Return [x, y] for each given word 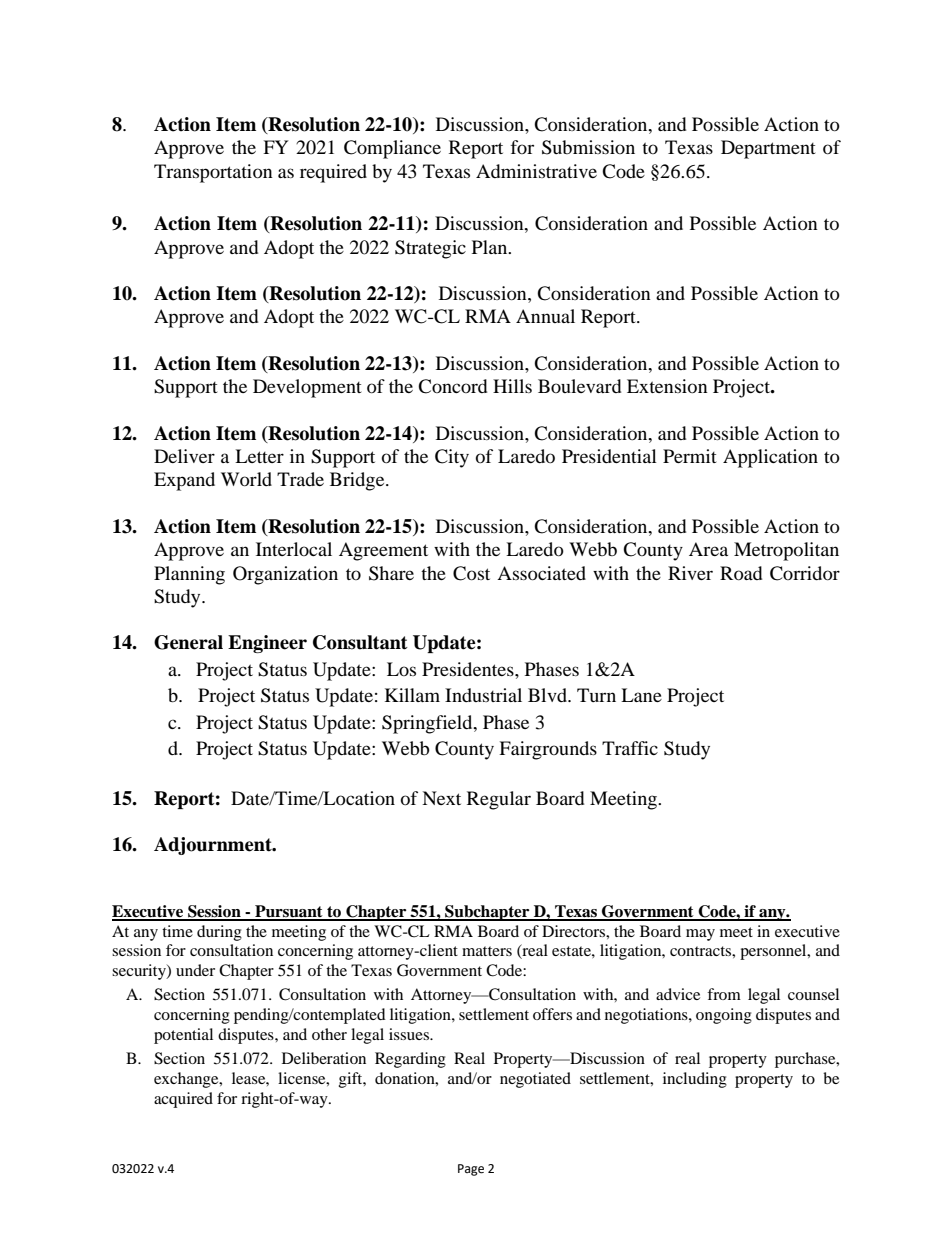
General [188, 642]
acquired [183, 1100]
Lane [641, 695]
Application [770, 458]
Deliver [184, 456]
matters [487, 951]
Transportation [213, 173]
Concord [452, 386]
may [700, 935]
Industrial [483, 695]
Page [471, 1170]
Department [768, 149]
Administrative [536, 171]
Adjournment [214, 846]
